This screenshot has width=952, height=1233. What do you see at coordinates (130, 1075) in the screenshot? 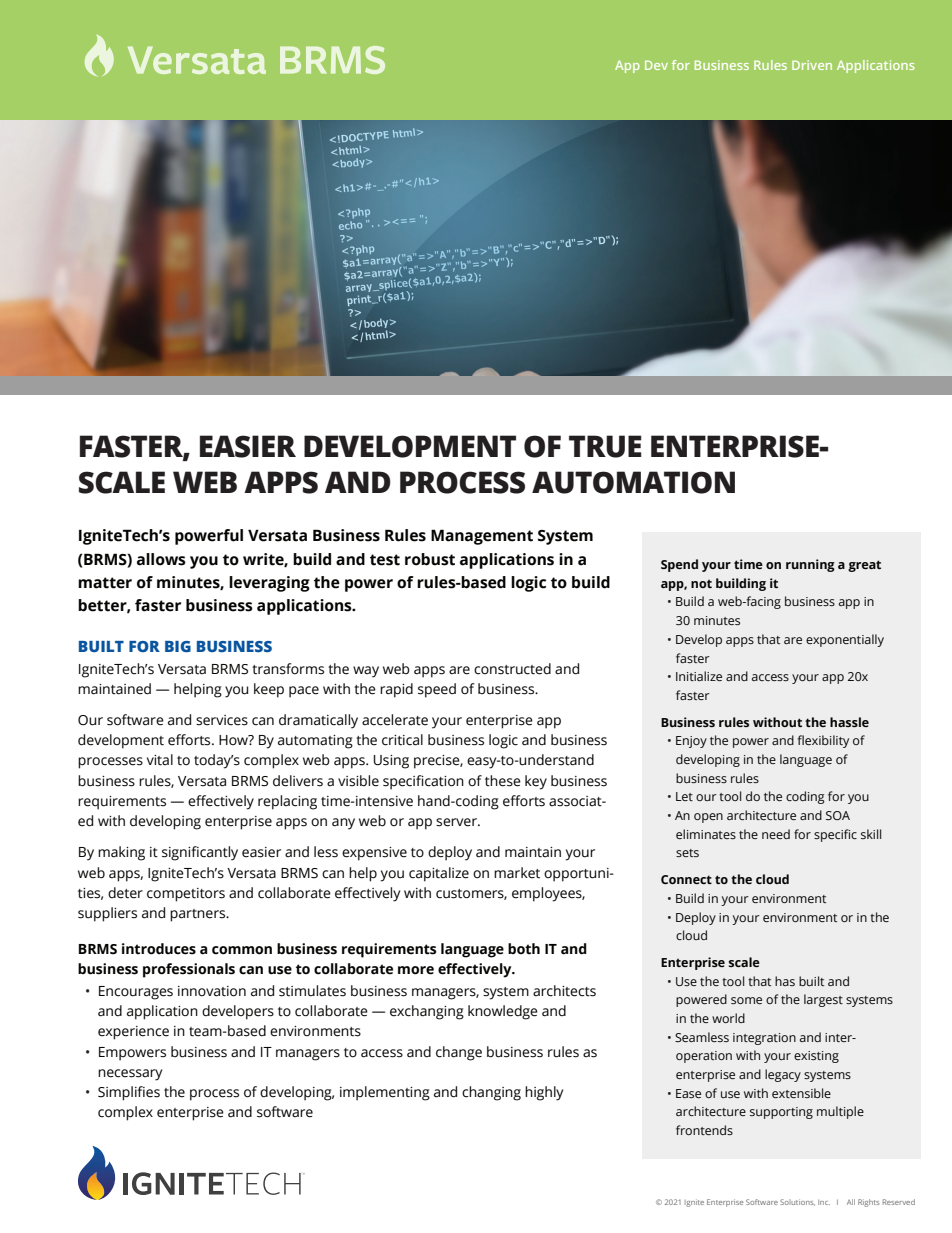
I see `necessary` at bounding box center [130, 1075].
